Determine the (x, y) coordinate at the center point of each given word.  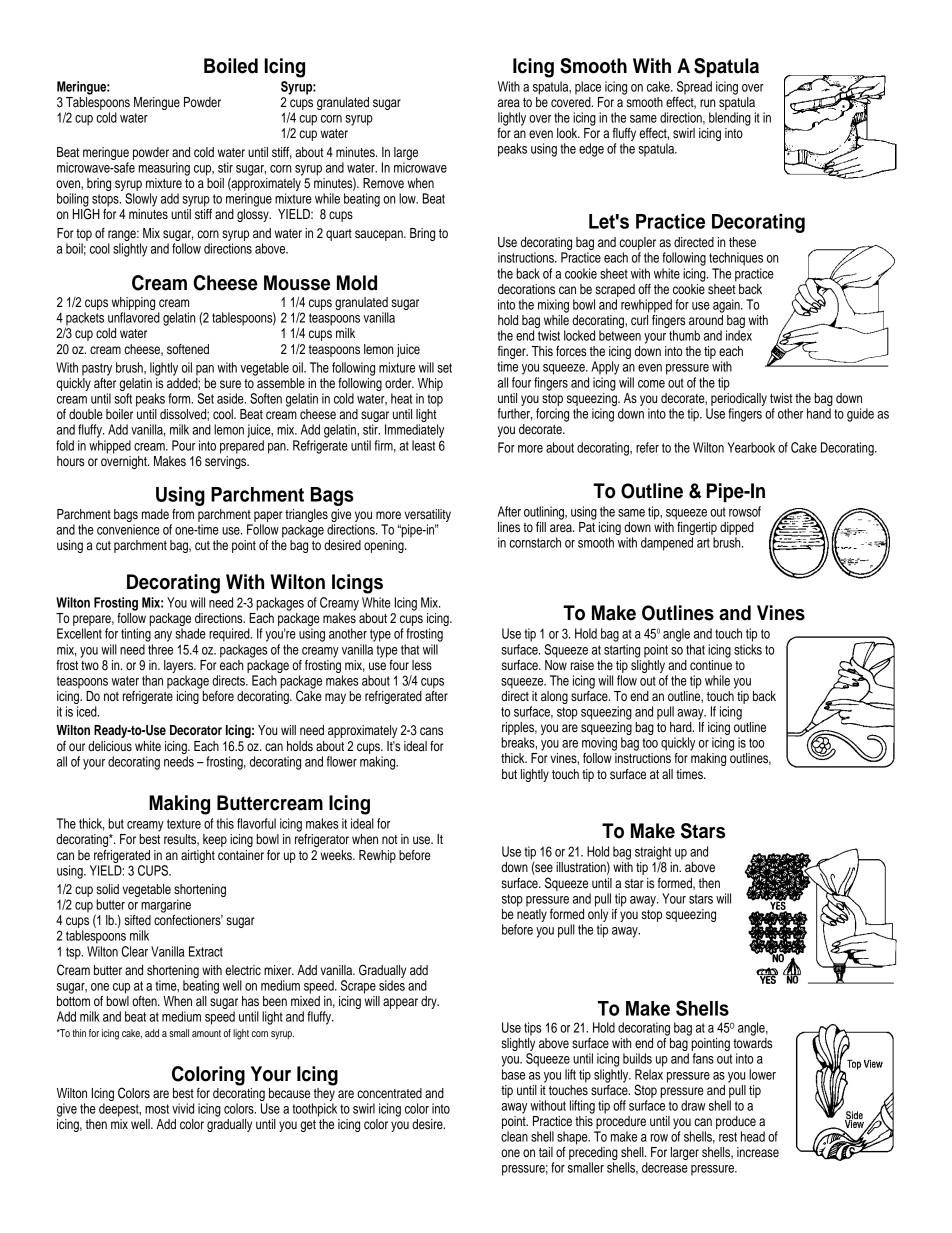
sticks (748, 649)
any (163, 636)
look (568, 133)
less (422, 665)
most (157, 1109)
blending (730, 119)
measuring (164, 169)
